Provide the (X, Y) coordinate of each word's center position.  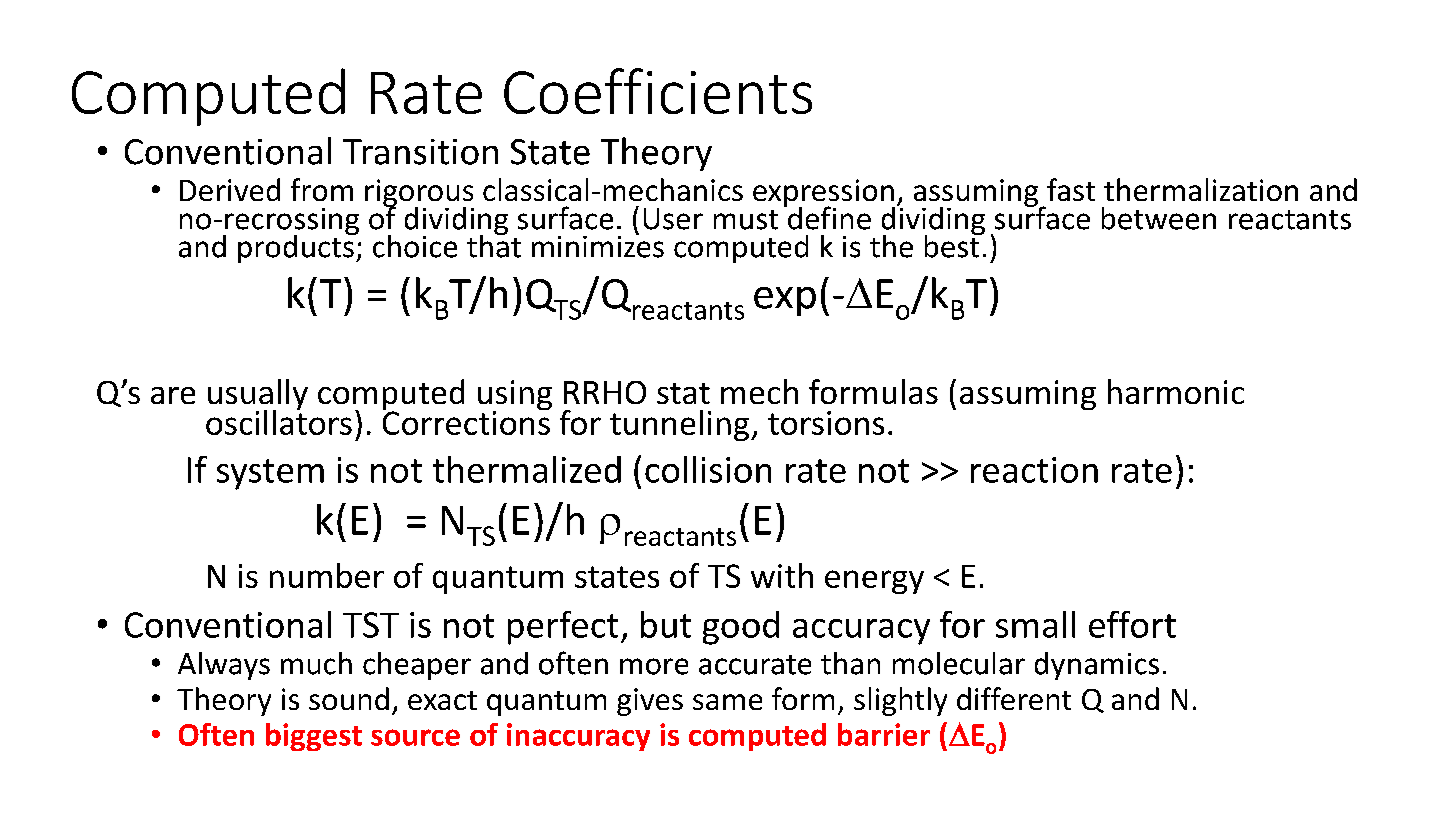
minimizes (598, 245)
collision (708, 469)
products (297, 247)
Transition (420, 152)
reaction (1034, 470)
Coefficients (658, 91)
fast (1071, 189)
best (953, 245)
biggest (314, 737)
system (270, 474)
